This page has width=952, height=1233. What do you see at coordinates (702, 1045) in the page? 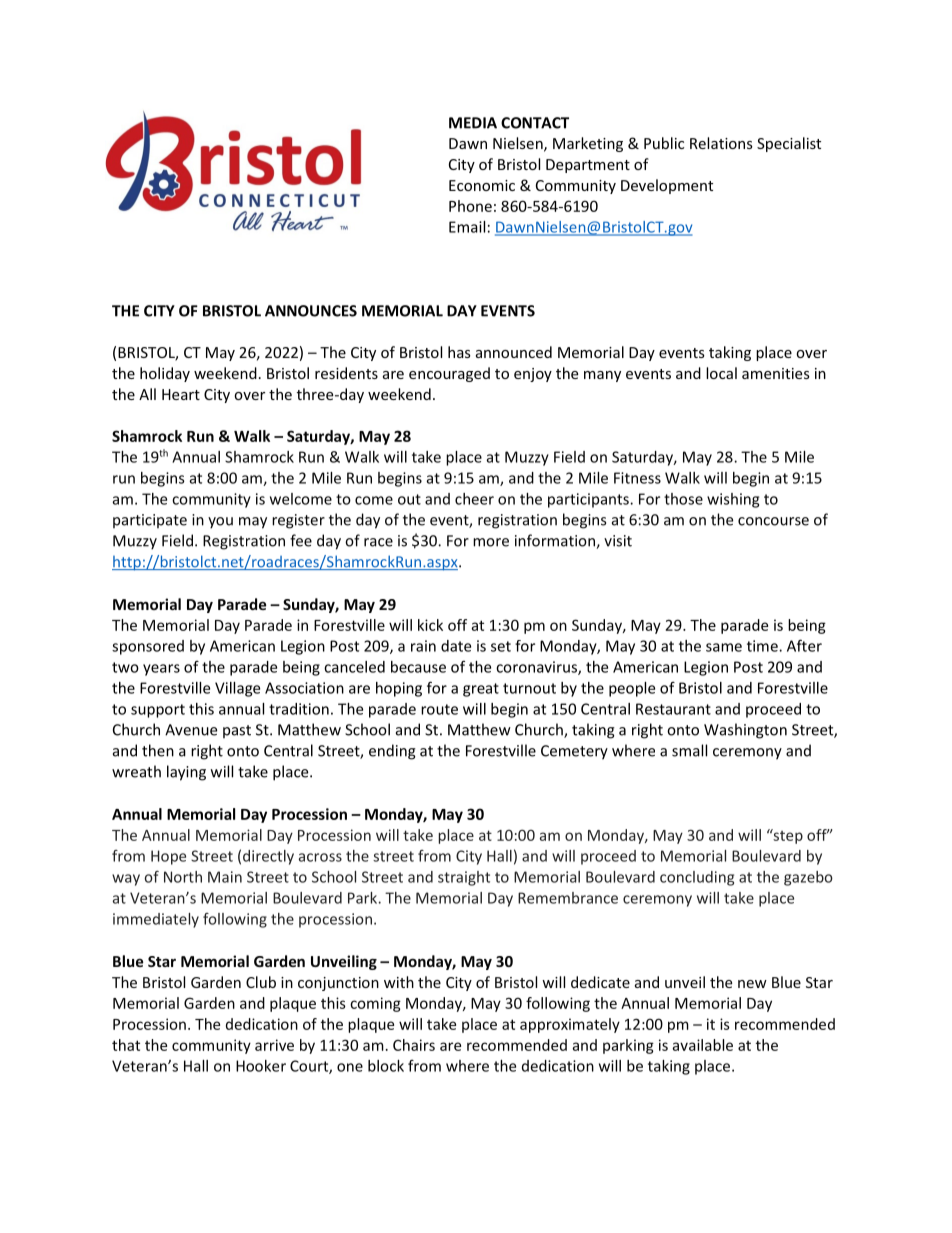
I see `available` at bounding box center [702, 1045].
